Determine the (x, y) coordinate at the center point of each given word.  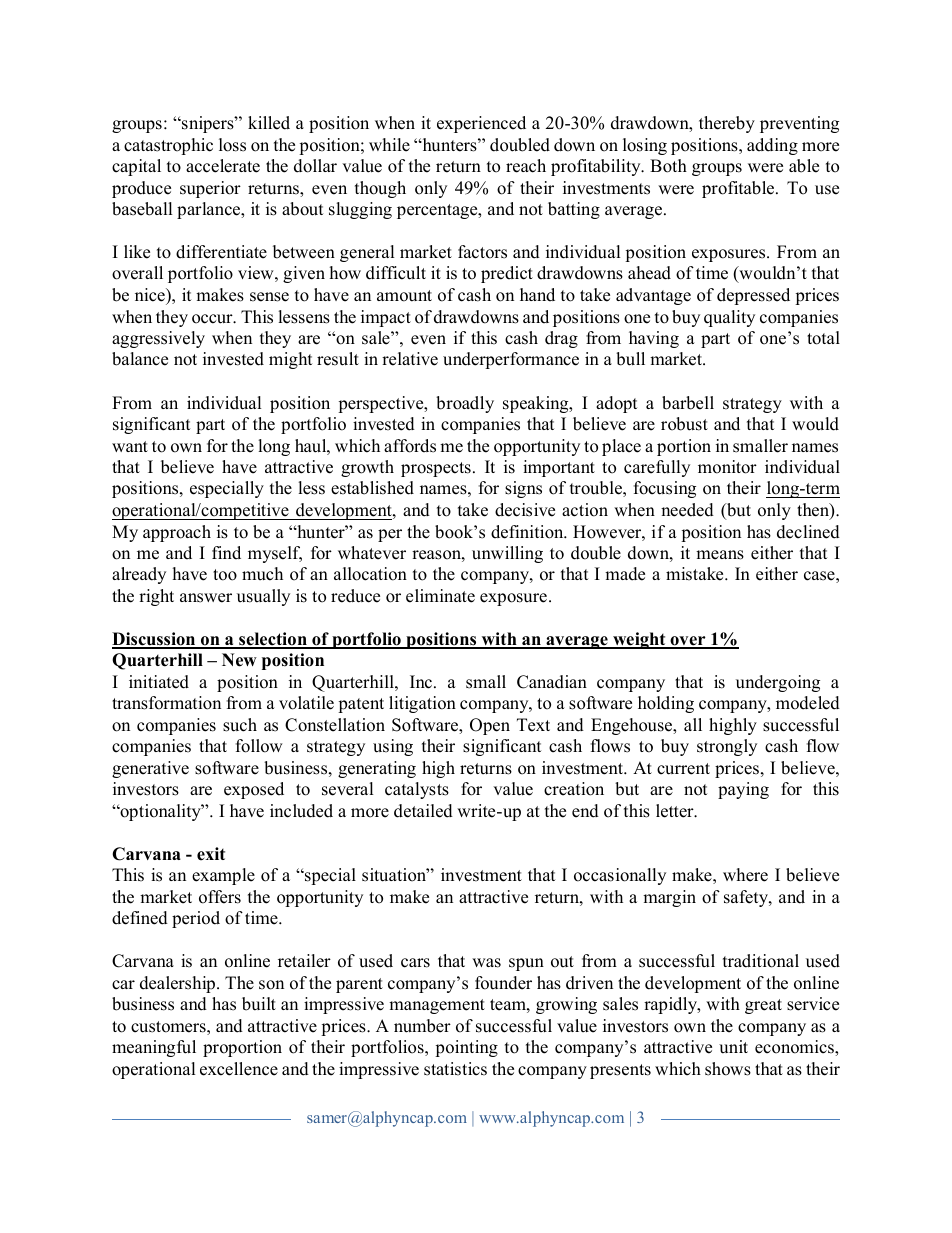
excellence (239, 1069)
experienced (481, 124)
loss (232, 145)
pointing (466, 1048)
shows (728, 1069)
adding (772, 146)
